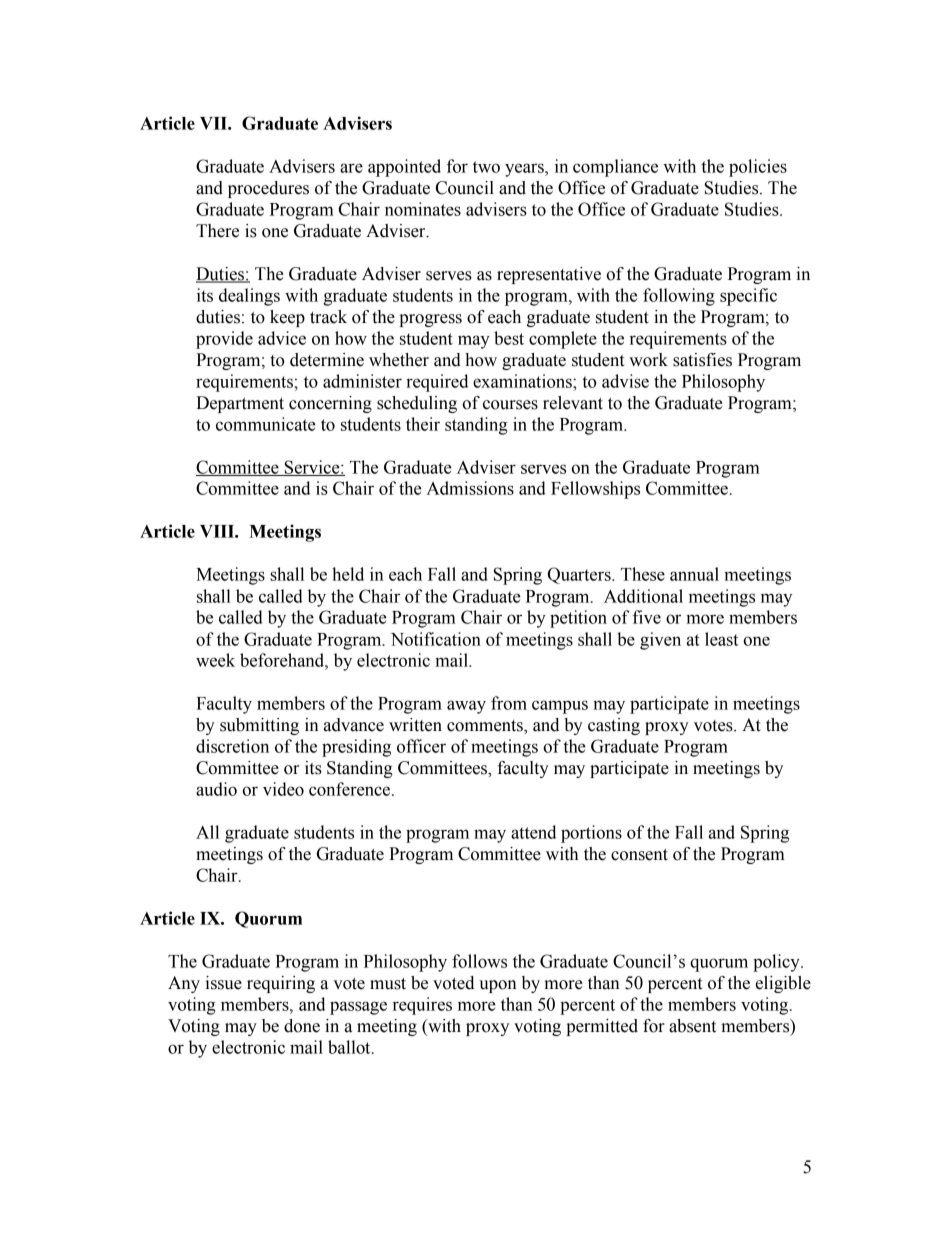 The height and width of the screenshot is (1233, 952). What do you see at coordinates (436, 639) in the screenshot?
I see `Notification` at bounding box center [436, 639].
